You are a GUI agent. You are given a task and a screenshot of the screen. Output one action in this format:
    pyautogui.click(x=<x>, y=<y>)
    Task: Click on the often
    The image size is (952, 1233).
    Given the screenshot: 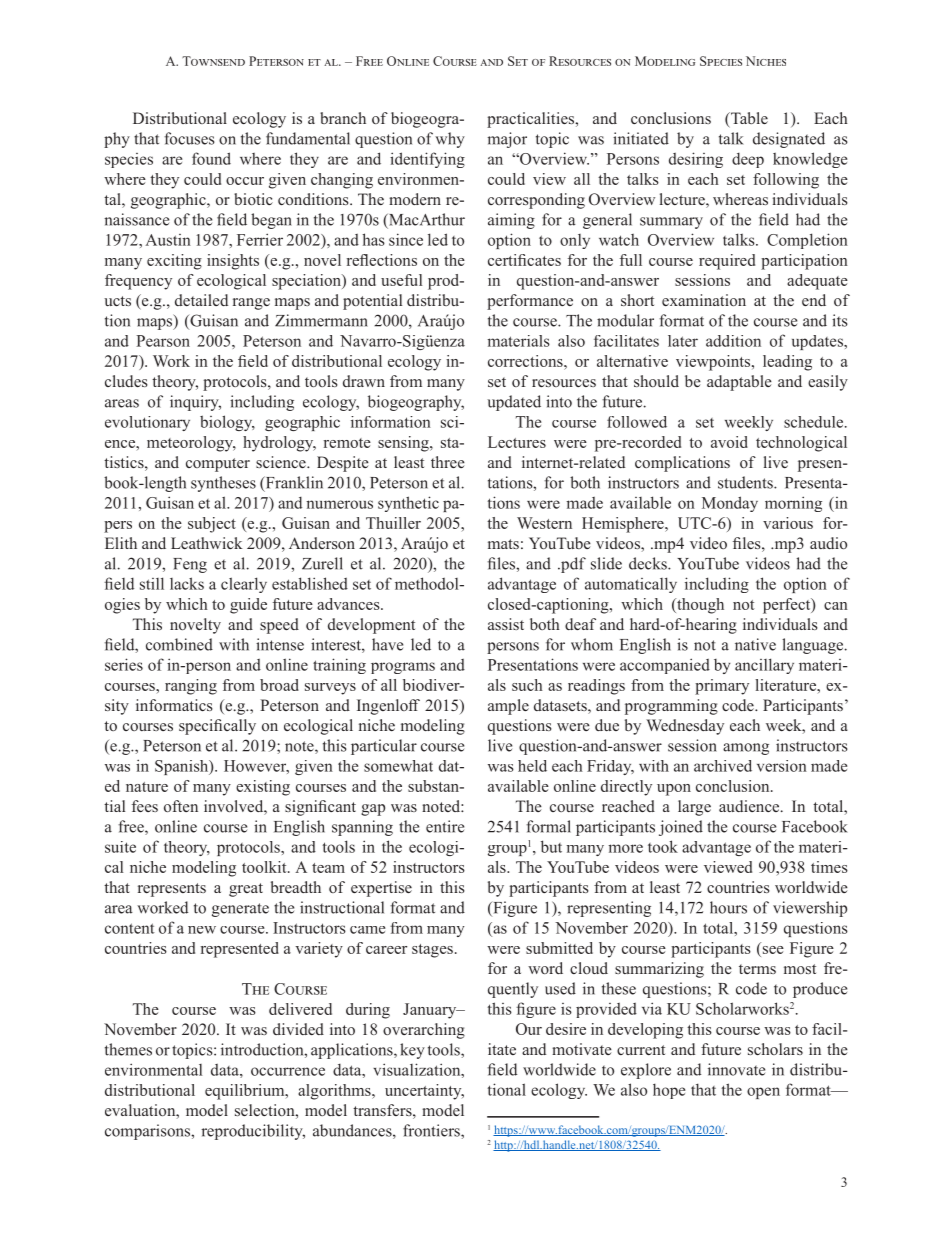 What is the action you would take?
    pyautogui.click(x=181, y=806)
